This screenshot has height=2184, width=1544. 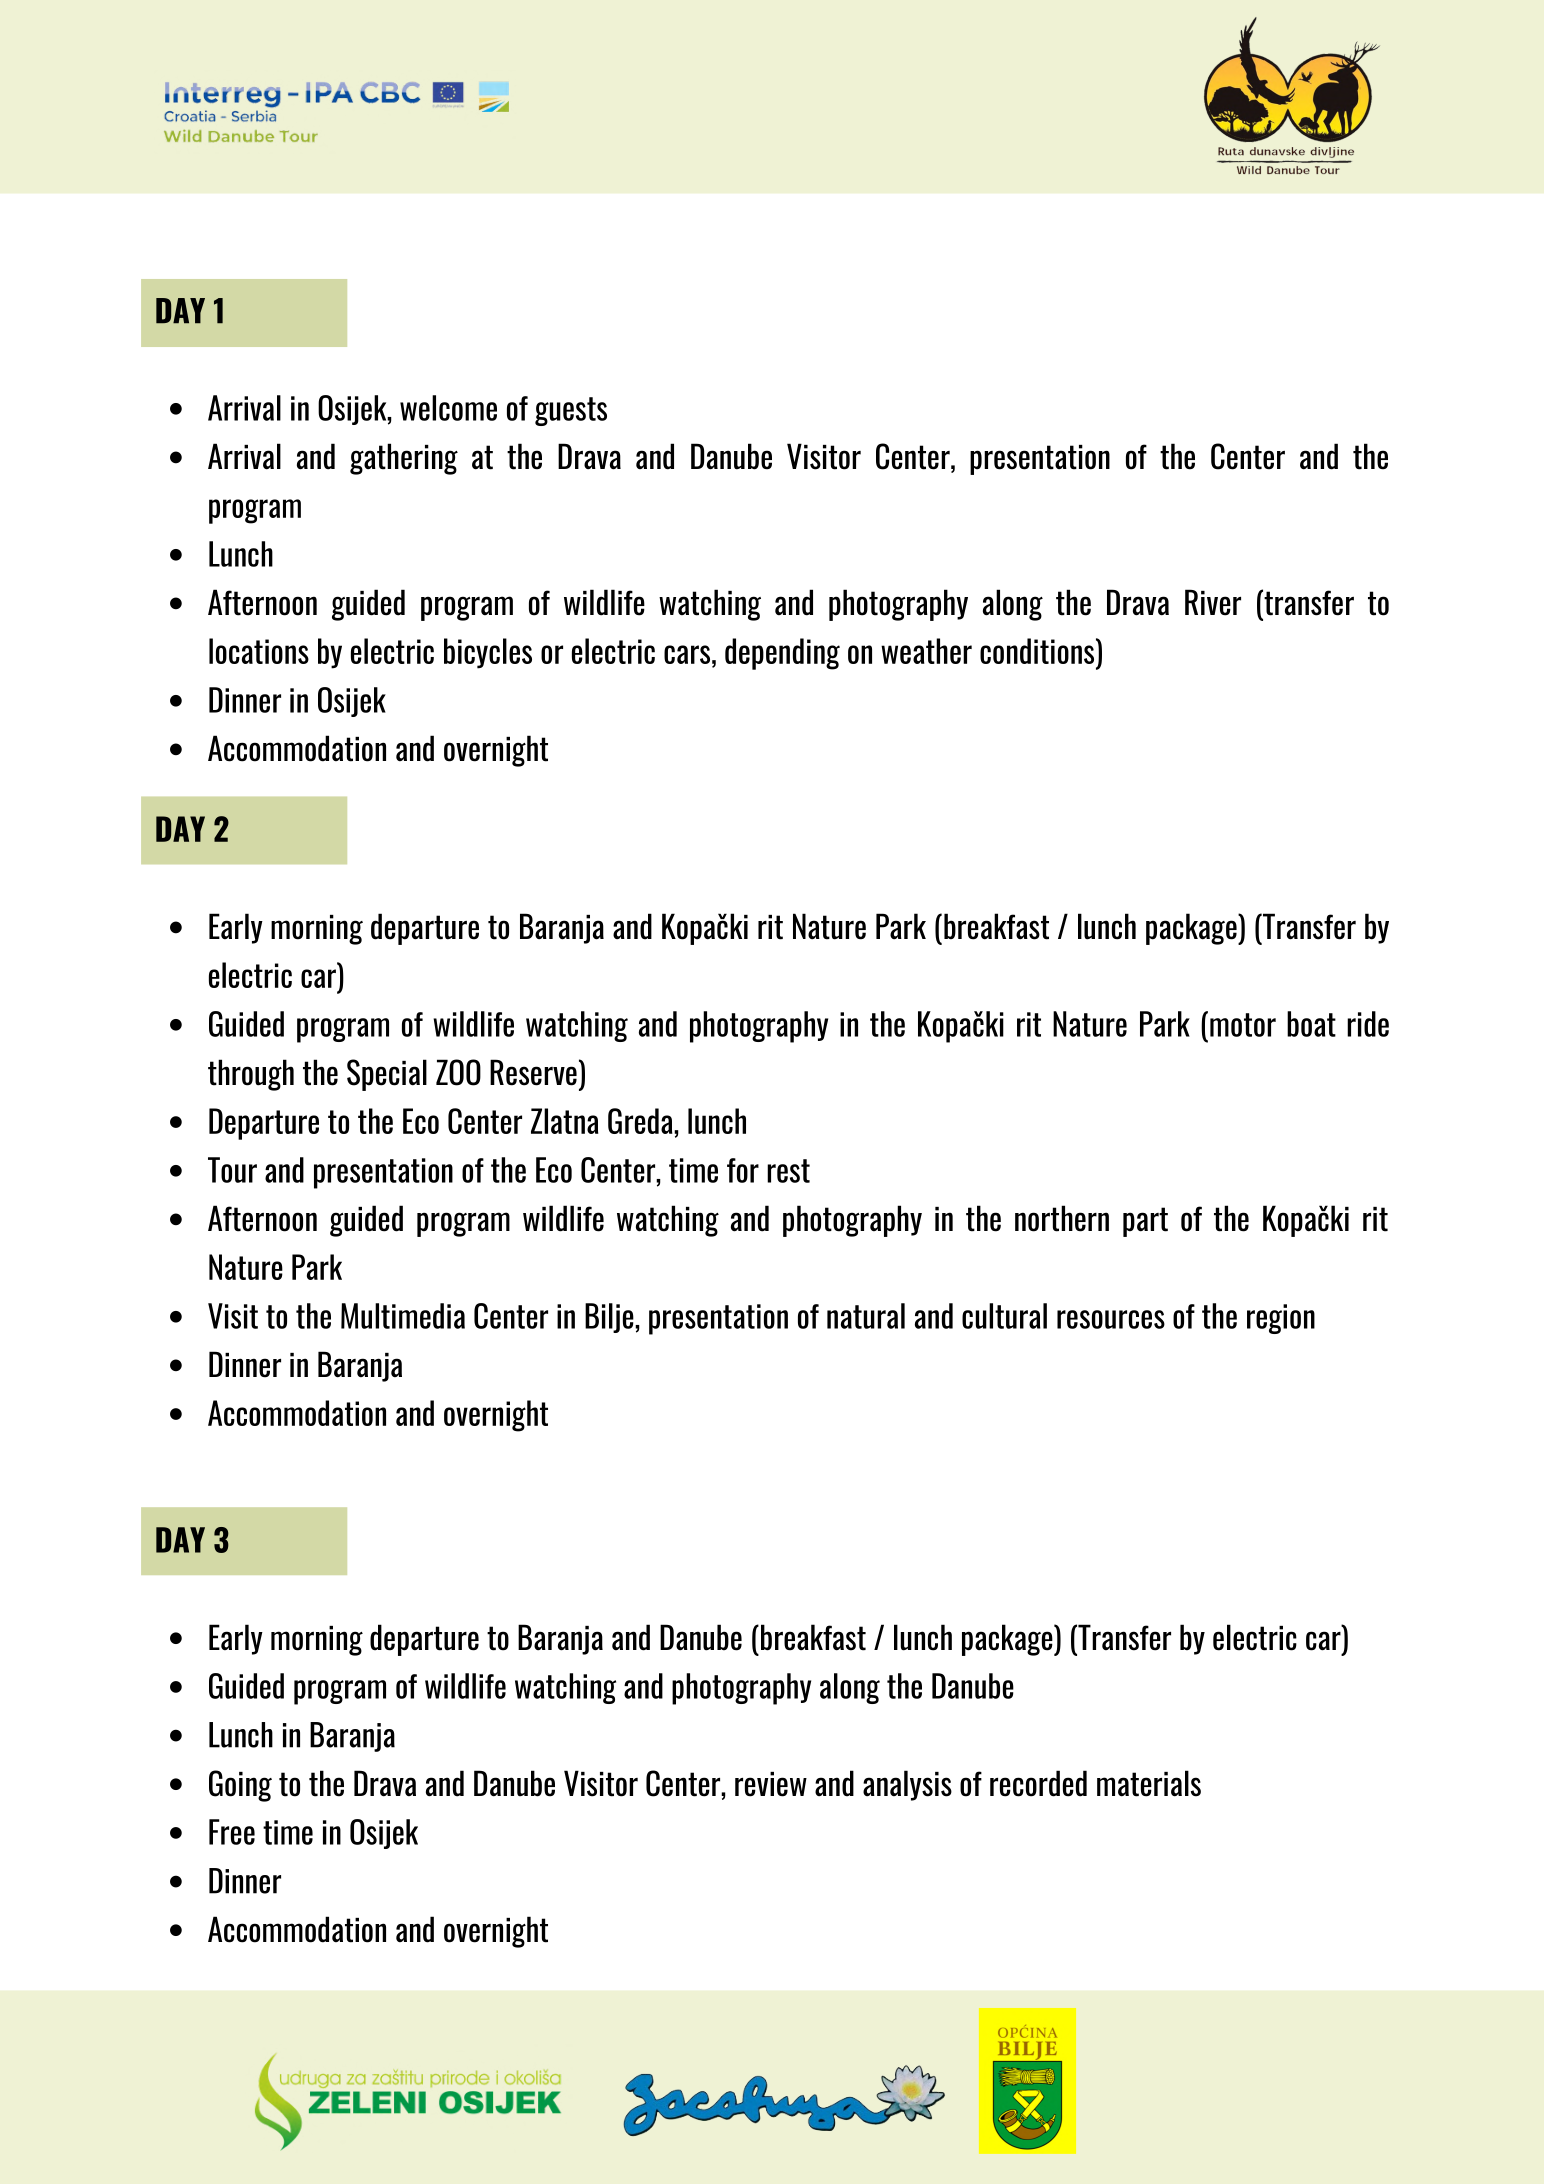 I want to click on locations, so click(x=259, y=651).
